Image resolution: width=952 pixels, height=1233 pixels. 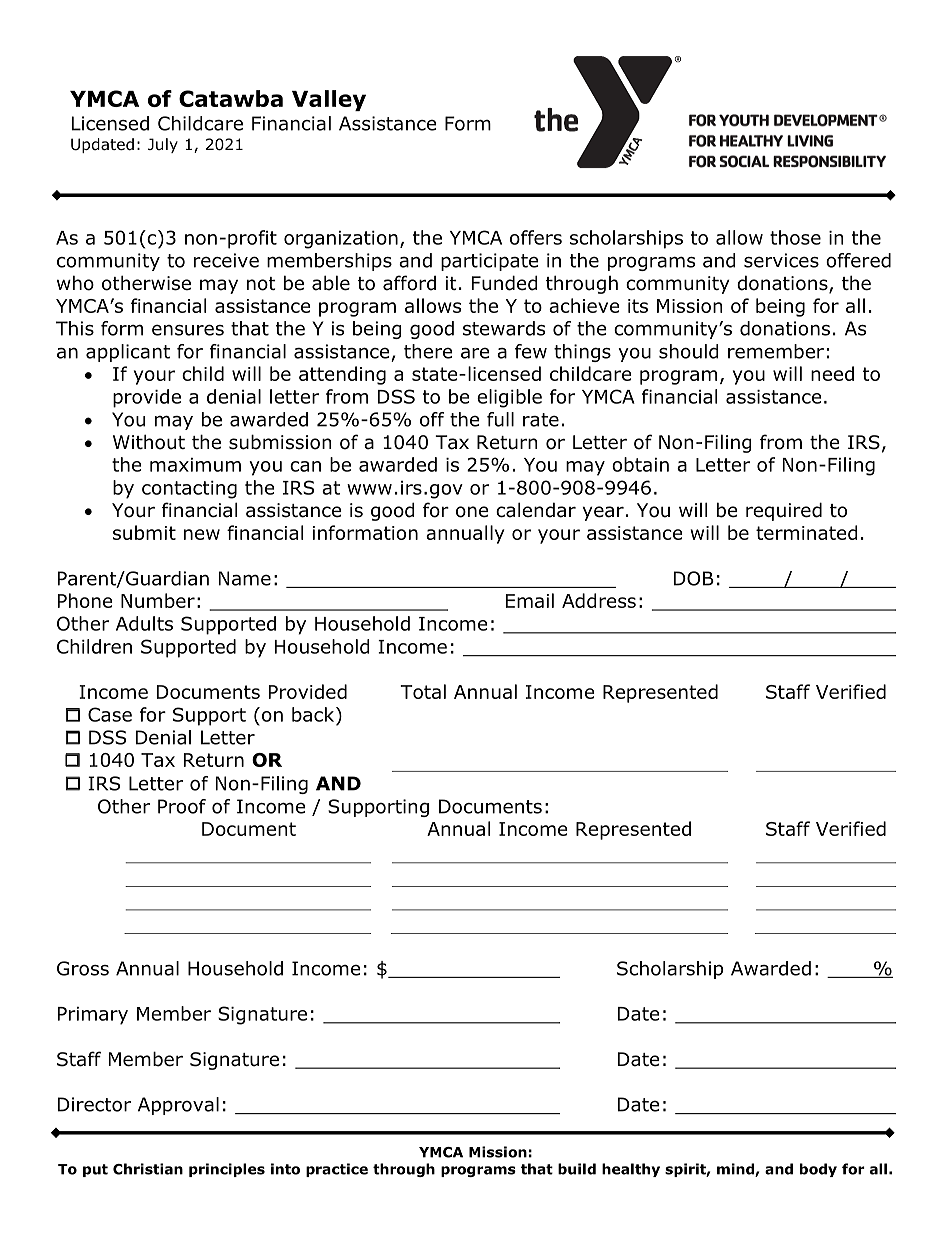 I want to click on those, so click(x=795, y=237).
